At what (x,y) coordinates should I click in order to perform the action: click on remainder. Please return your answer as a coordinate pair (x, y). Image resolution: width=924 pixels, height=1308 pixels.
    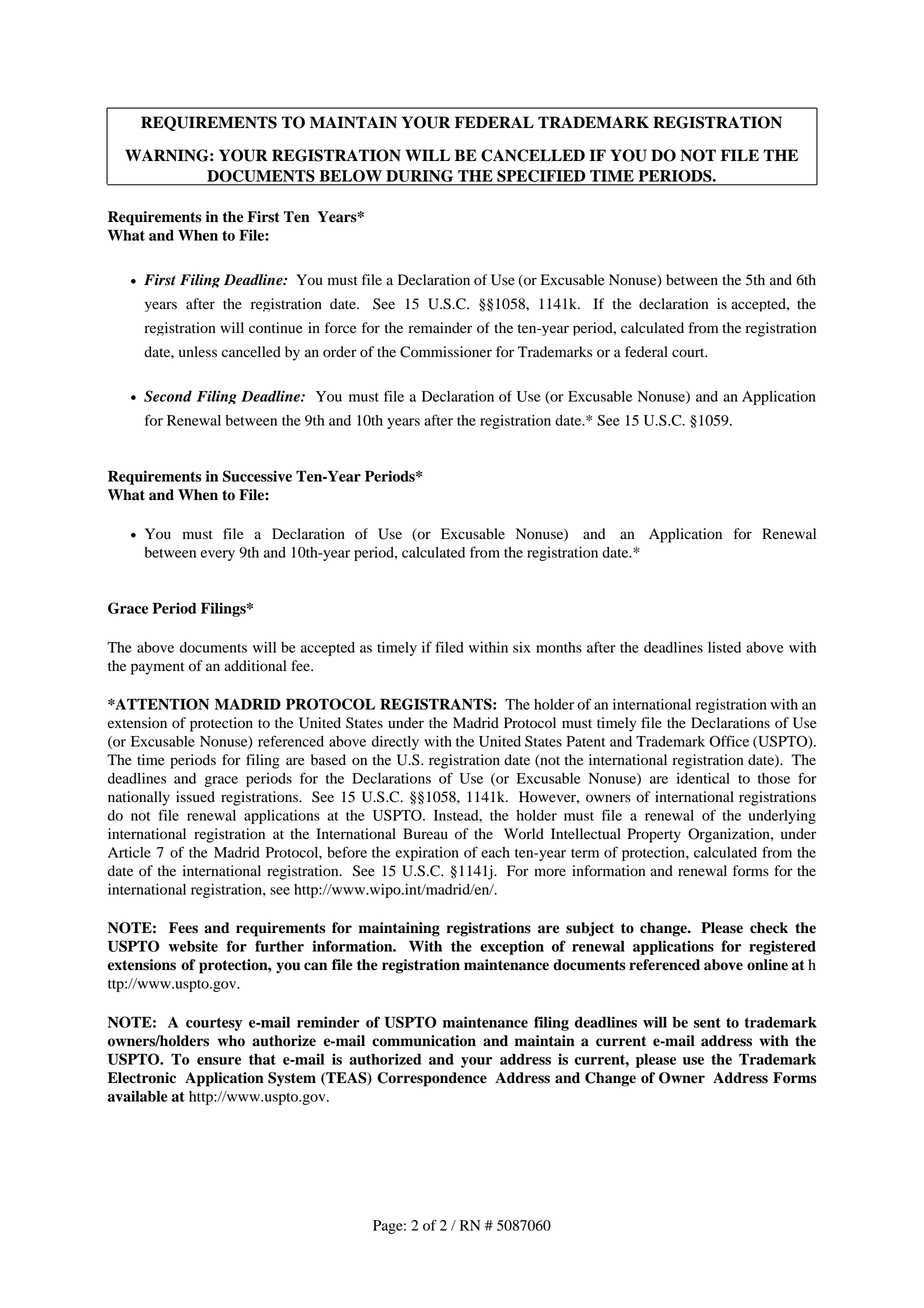
    Looking at the image, I should click on (440, 328).
